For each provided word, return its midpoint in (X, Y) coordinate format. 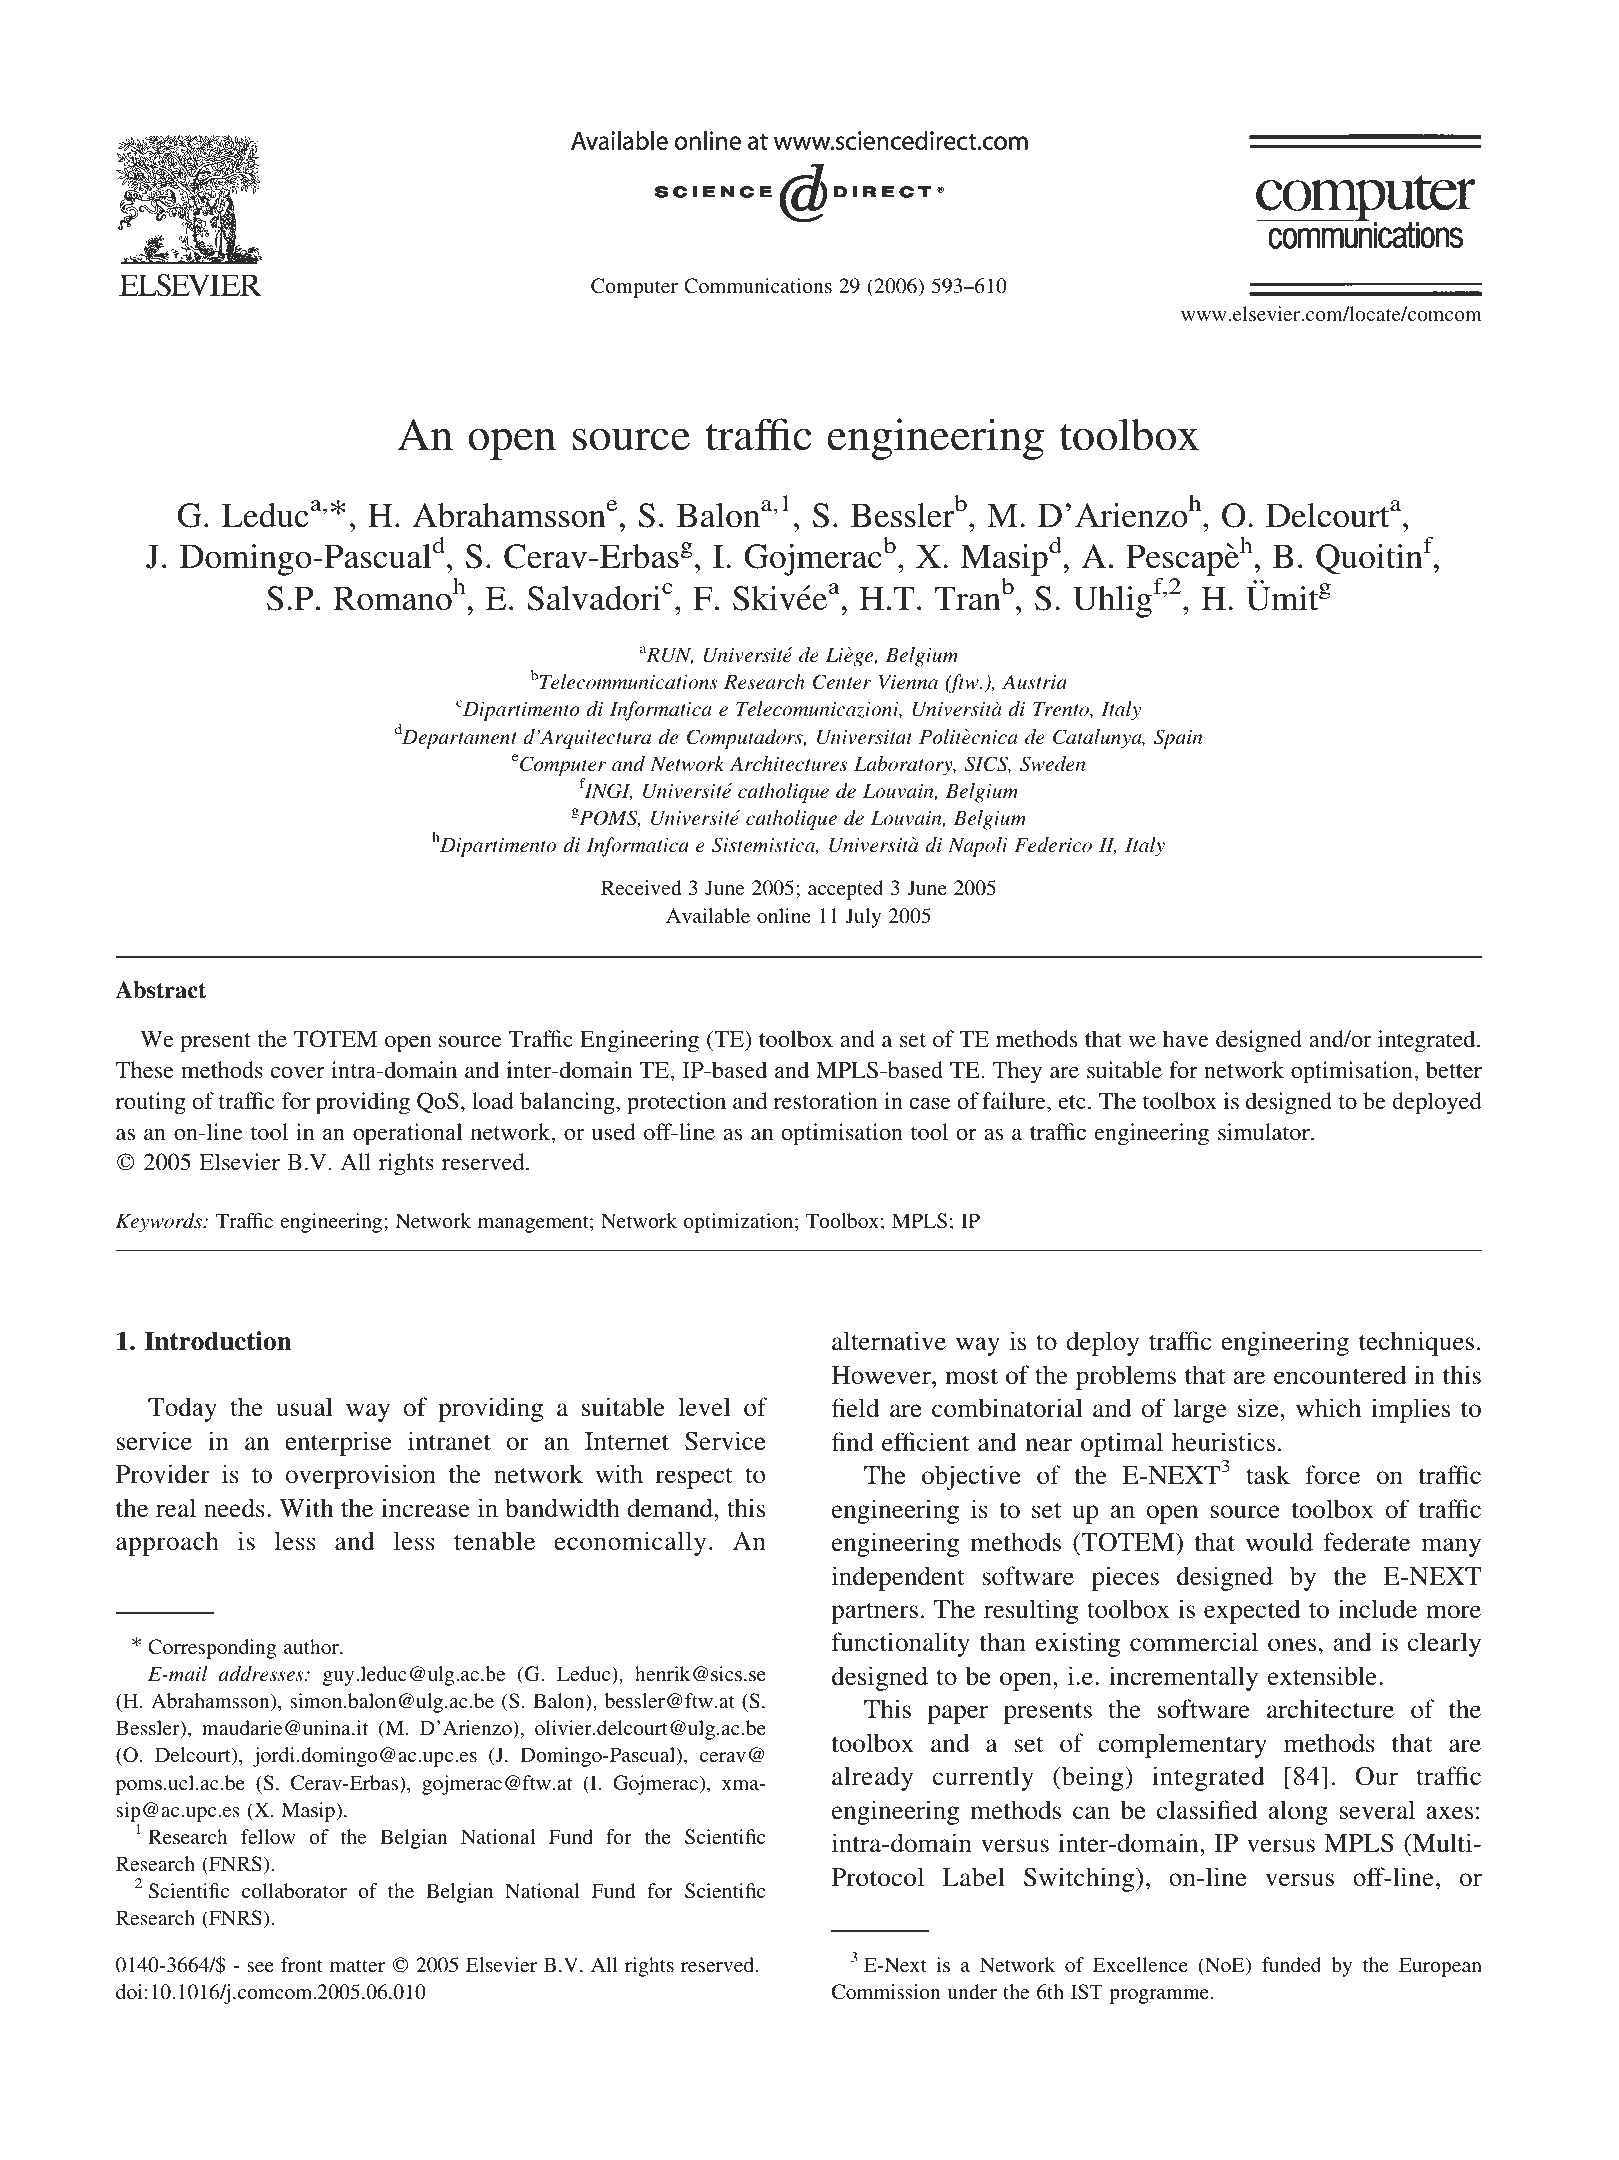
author (312, 1646)
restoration (826, 1100)
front (302, 1964)
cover (298, 1072)
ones (1292, 1645)
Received (641, 887)
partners (874, 1613)
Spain (1178, 739)
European (1440, 1967)
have (1186, 1038)
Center (842, 682)
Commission (886, 1992)
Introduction (218, 1341)
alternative (889, 1341)
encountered (1340, 1375)
